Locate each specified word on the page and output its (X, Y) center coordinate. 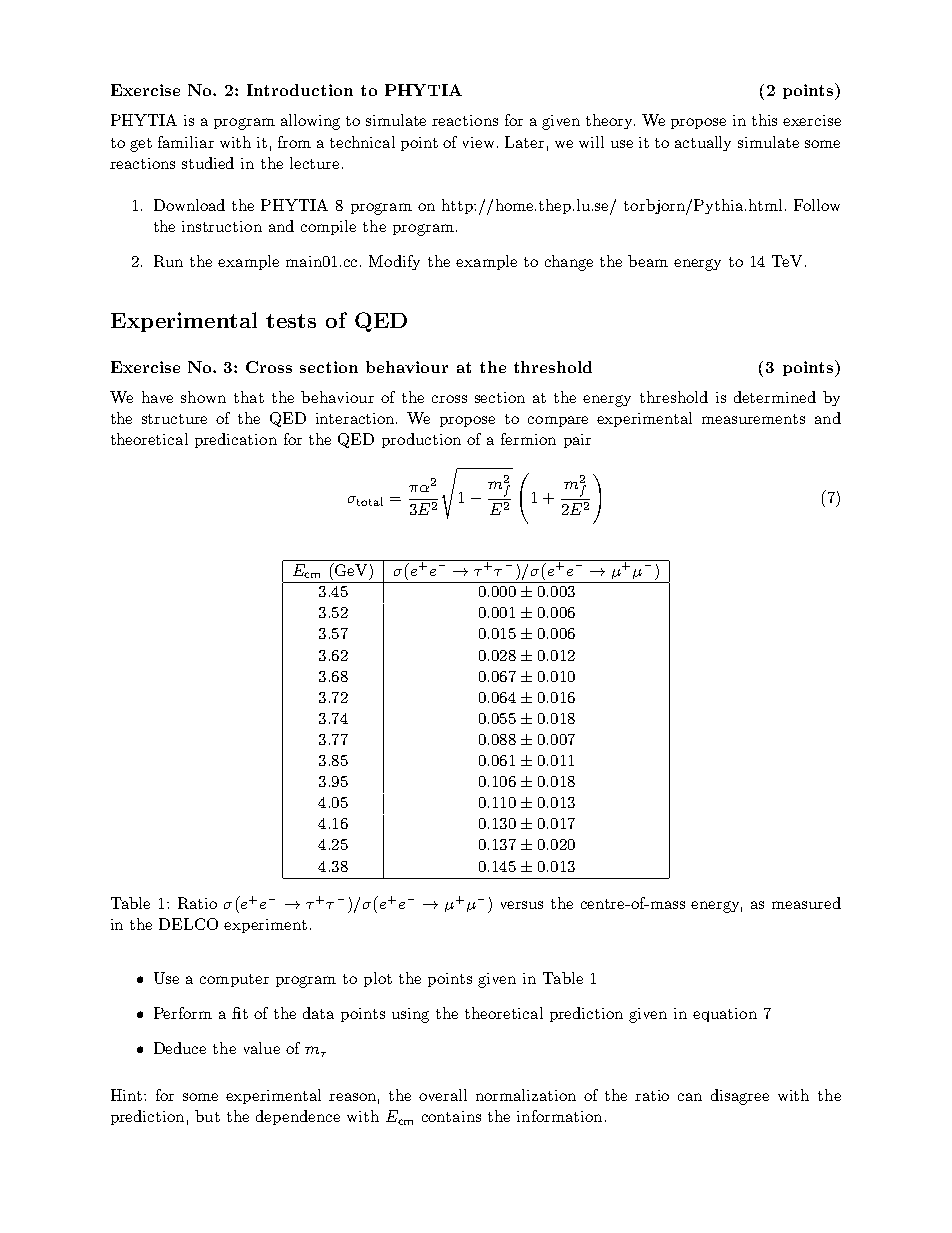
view (480, 142)
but (207, 1116)
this (764, 120)
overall (443, 1095)
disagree (740, 1097)
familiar (186, 142)
